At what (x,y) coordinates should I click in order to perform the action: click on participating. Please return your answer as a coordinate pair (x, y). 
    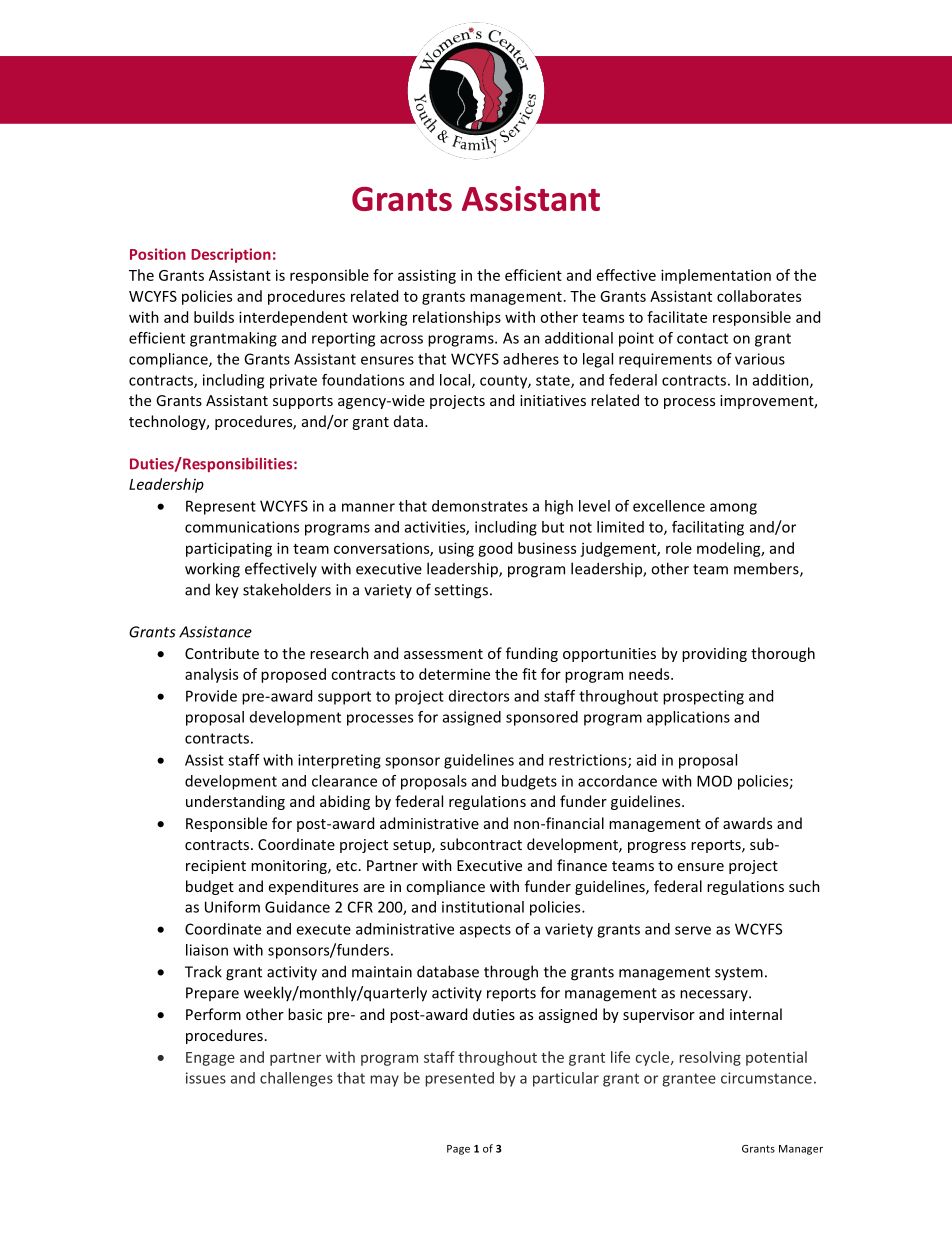
    Looking at the image, I should click on (229, 549).
